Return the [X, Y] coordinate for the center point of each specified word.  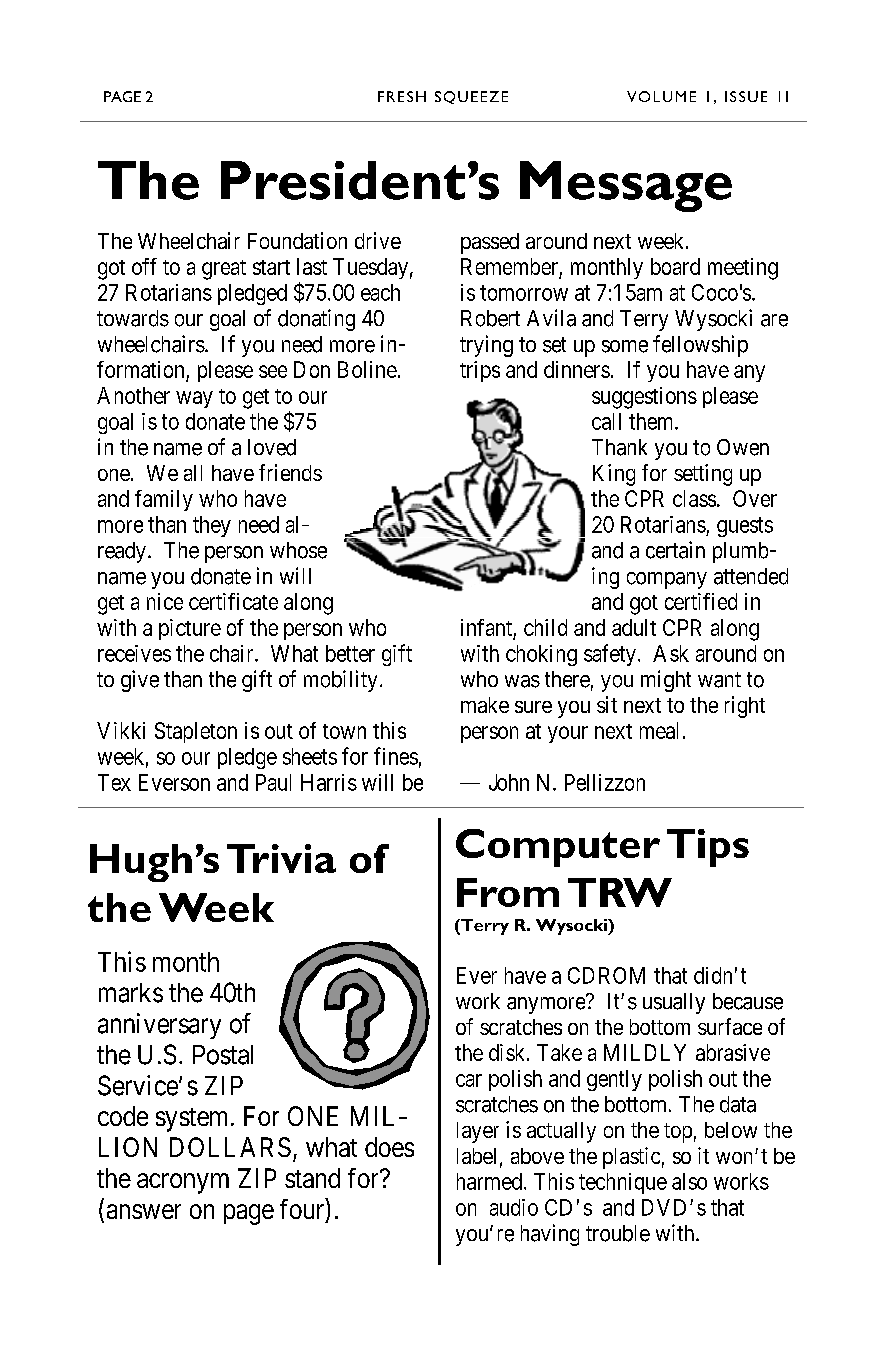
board [675, 266]
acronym [183, 1183]
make [485, 705]
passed [490, 243]
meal [659, 730]
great [224, 270]
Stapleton [196, 732]
